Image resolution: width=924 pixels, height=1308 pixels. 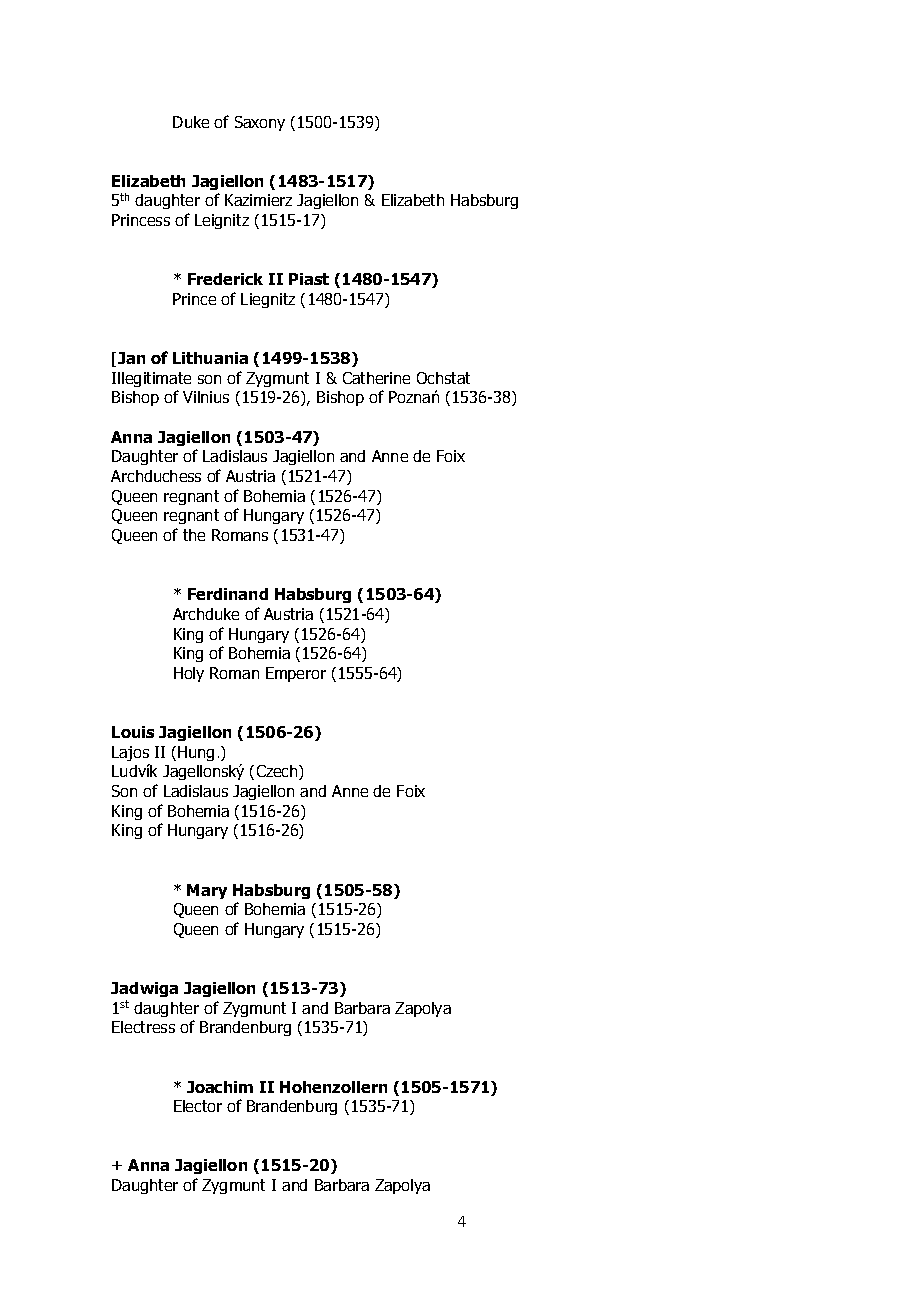 What do you see at coordinates (228, 594) in the page?
I see `Ferdinand` at bounding box center [228, 594].
